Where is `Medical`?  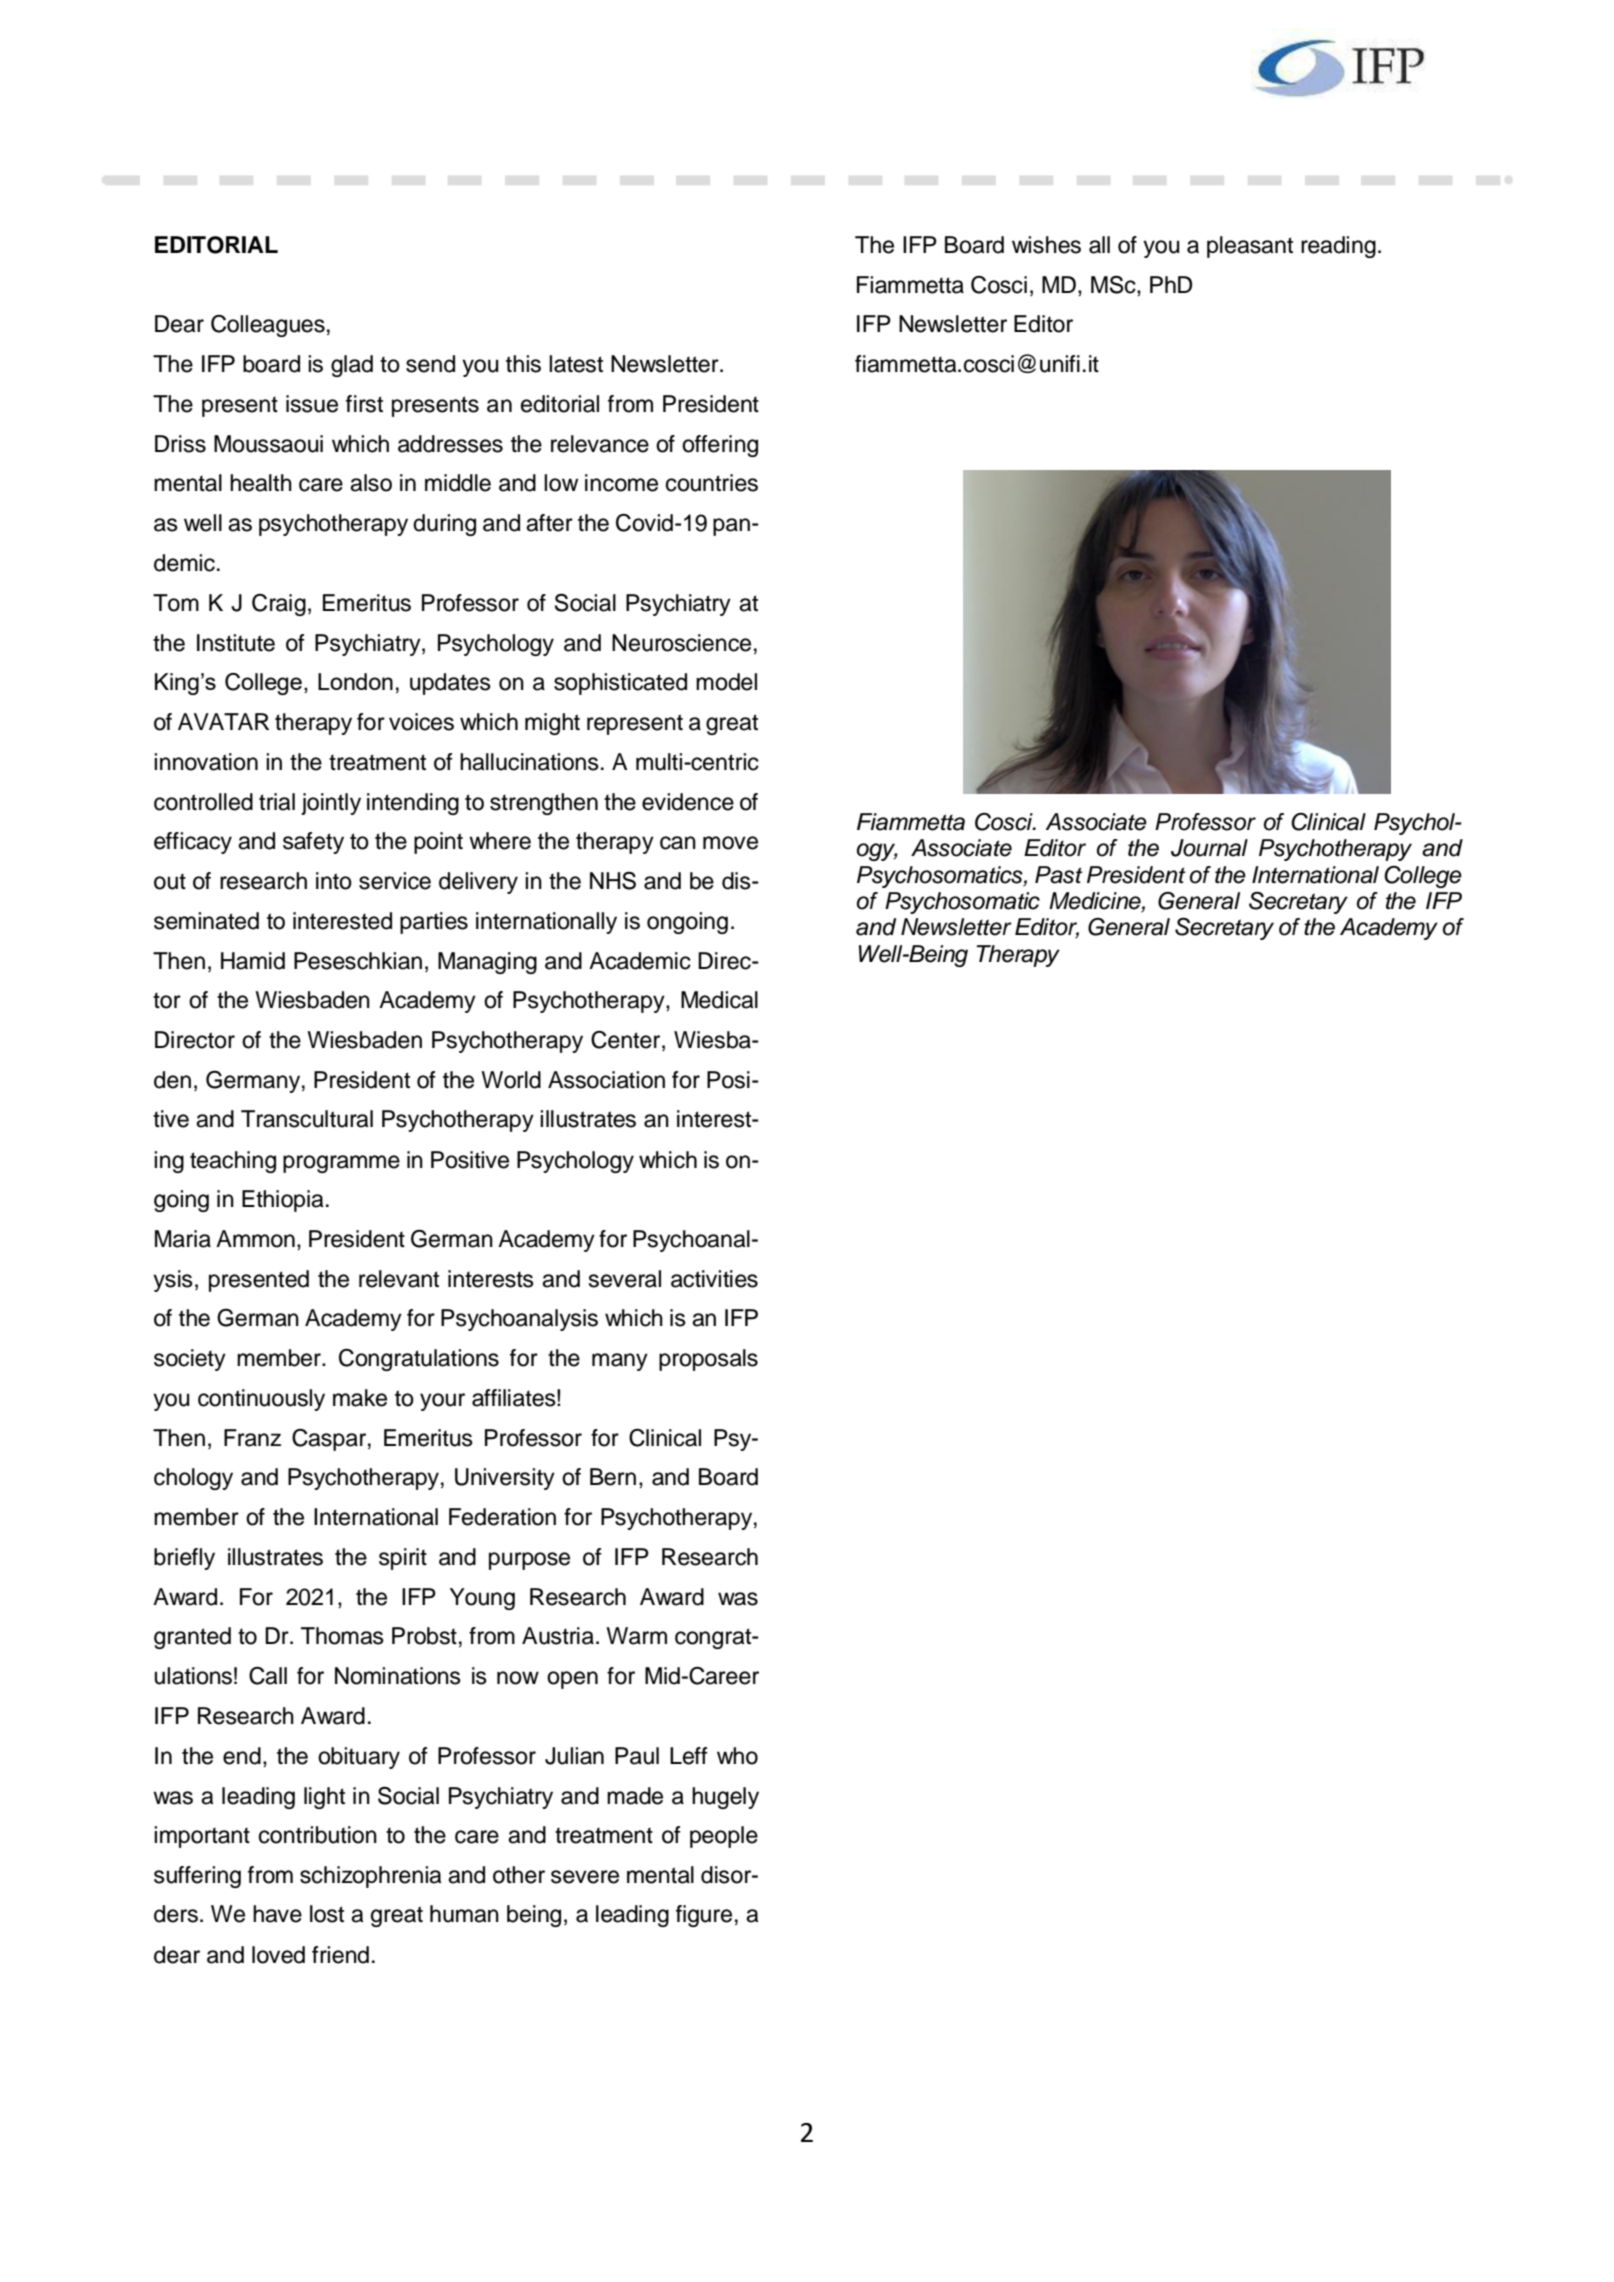 Medical is located at coordinates (719, 1000).
